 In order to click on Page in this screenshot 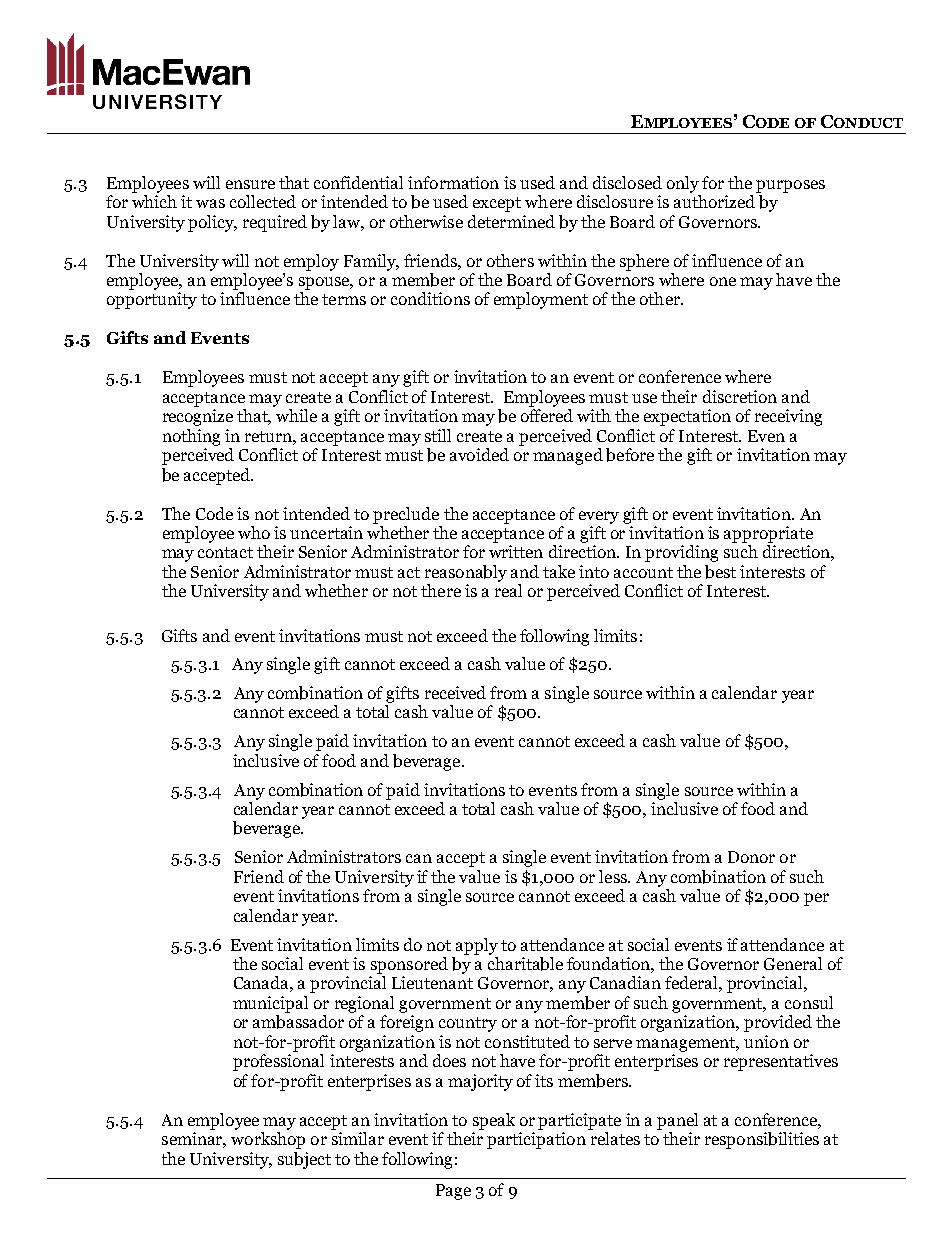, I will do `click(453, 1192)`.
